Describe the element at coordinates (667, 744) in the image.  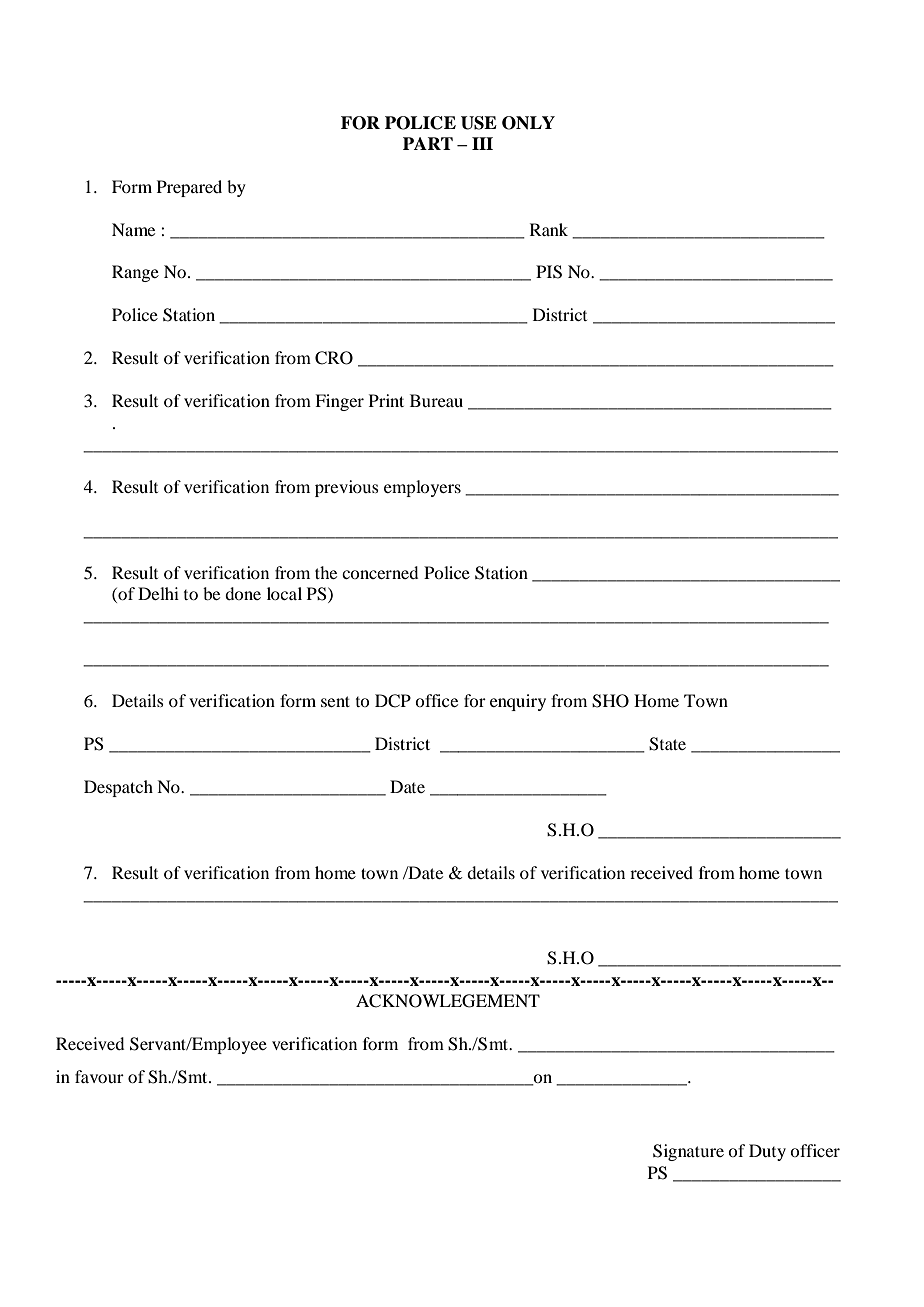
I see `State` at that location.
